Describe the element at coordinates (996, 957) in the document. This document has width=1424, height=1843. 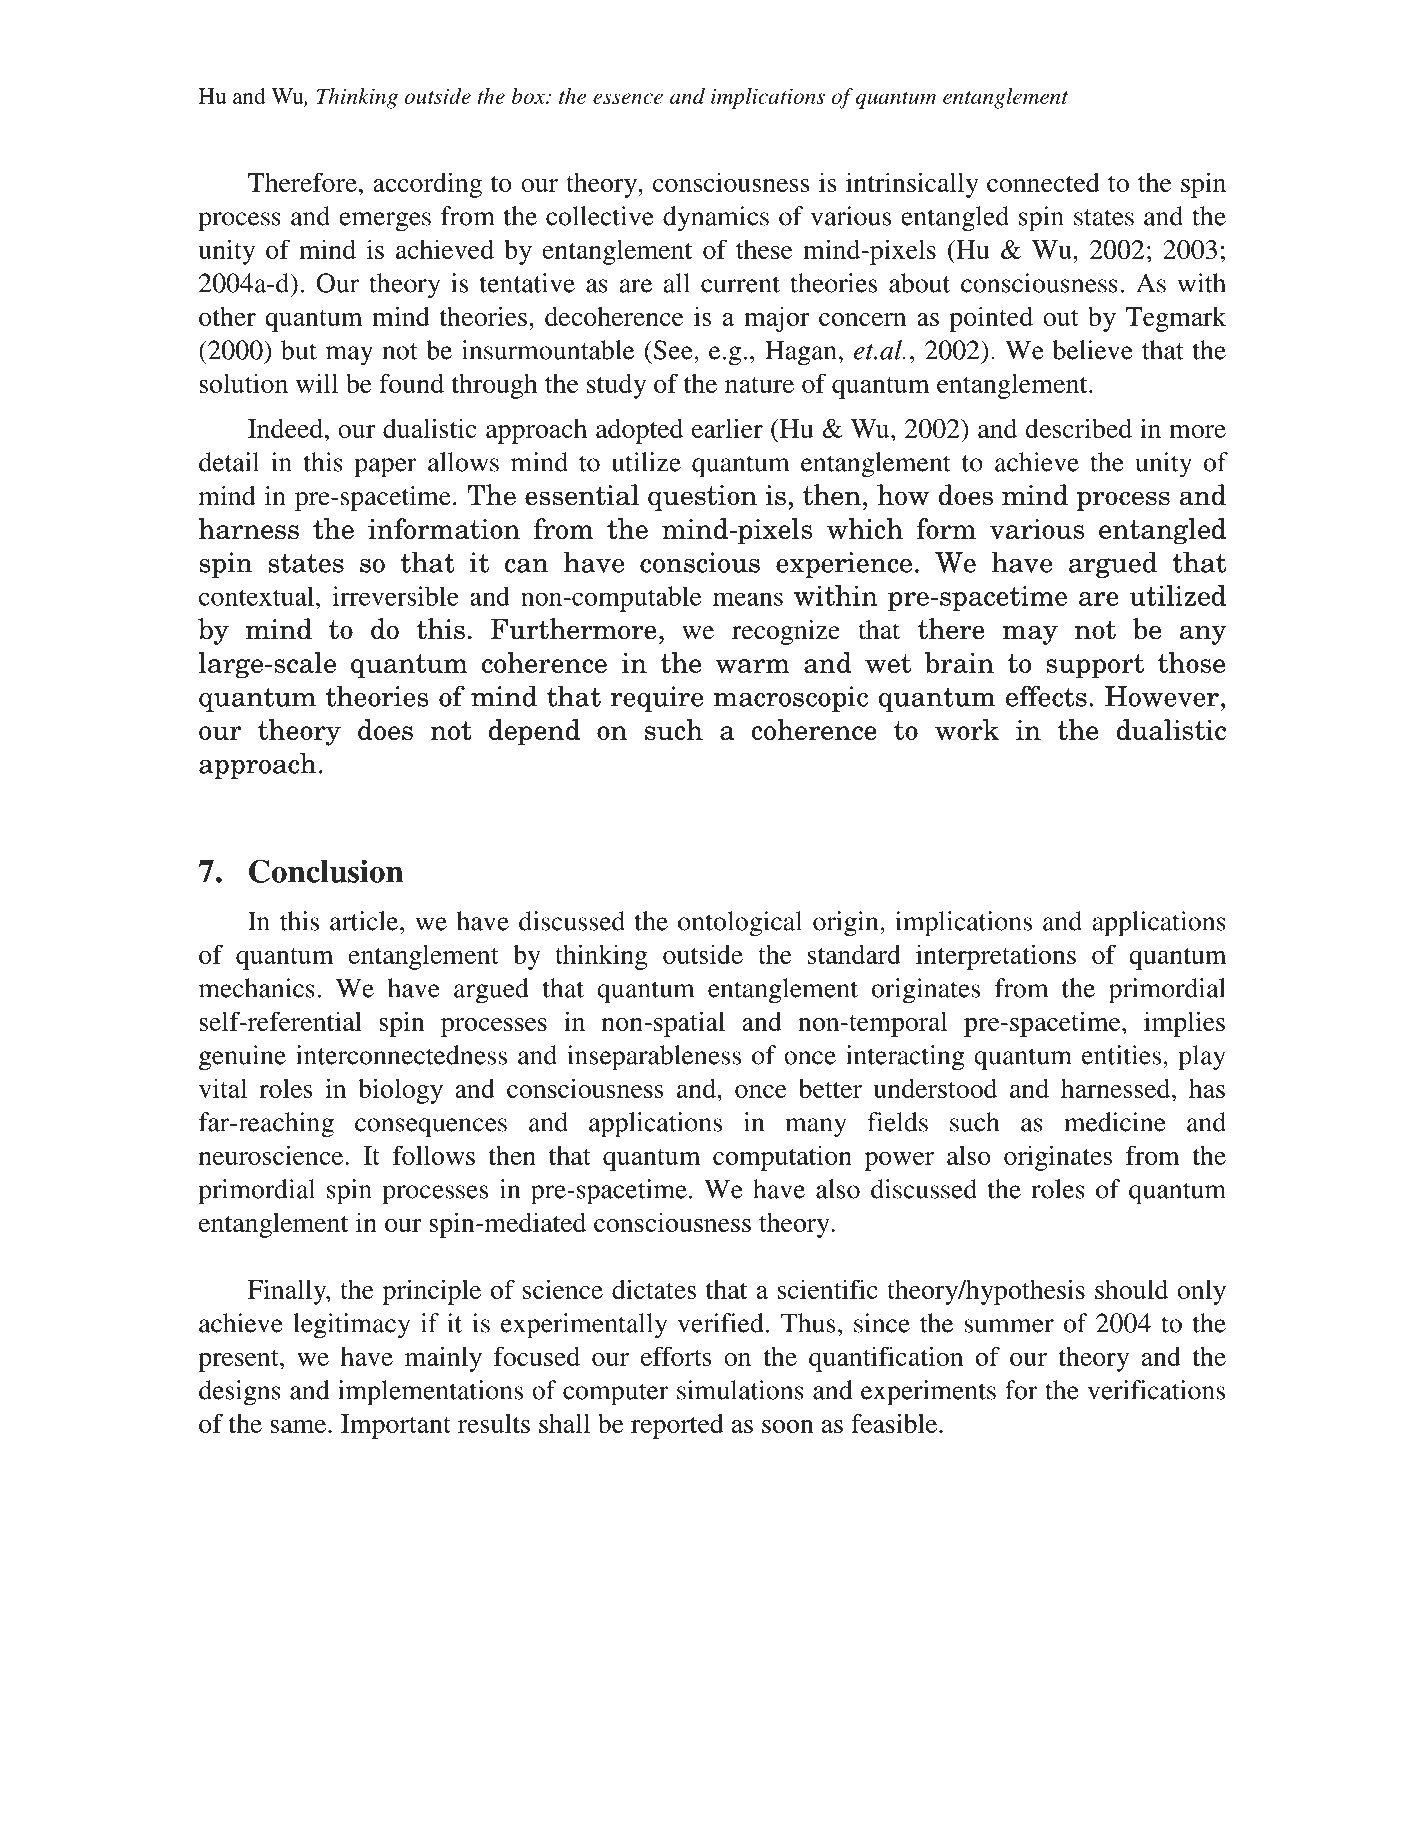
I see `interpretations` at that location.
